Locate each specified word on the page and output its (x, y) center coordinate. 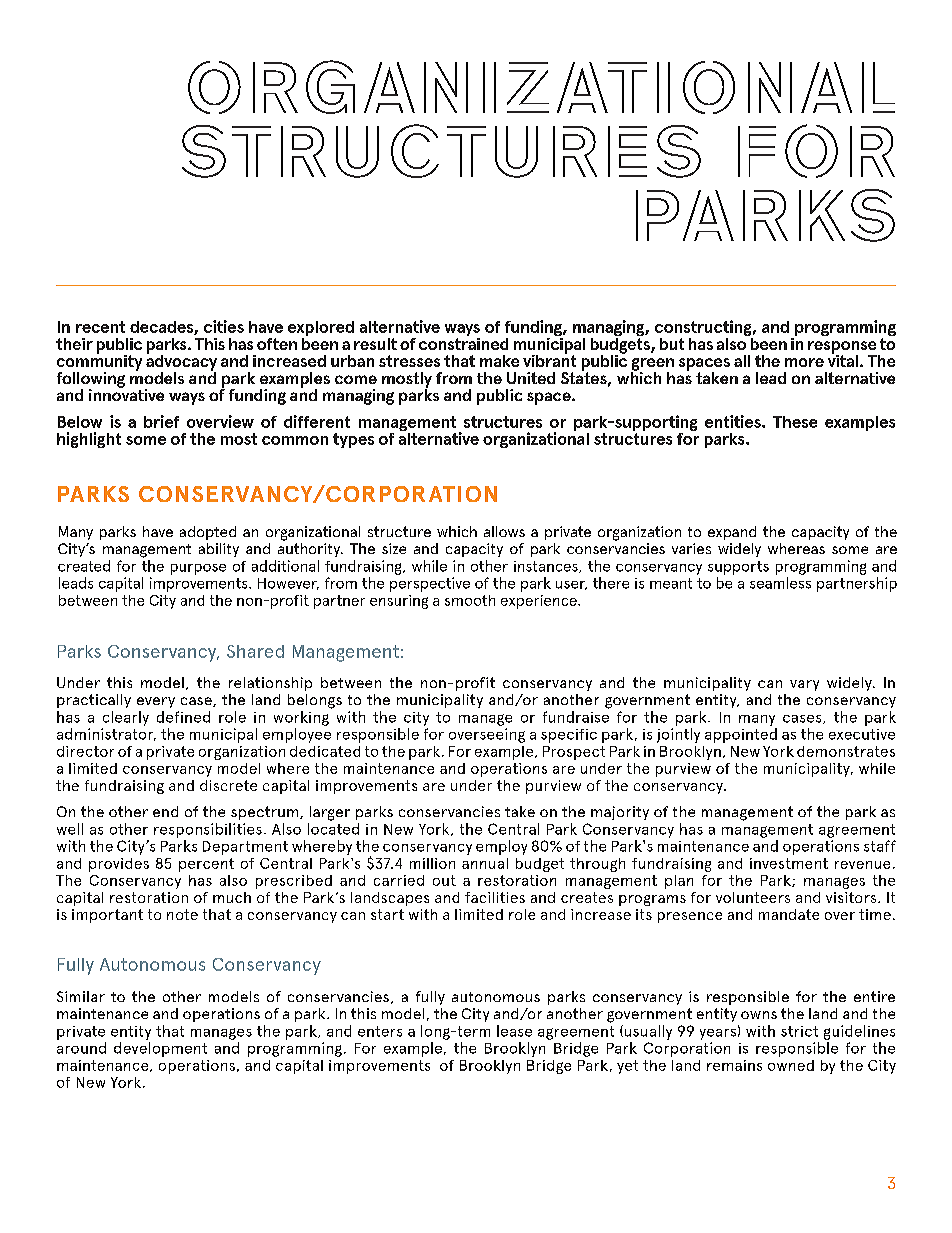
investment (789, 863)
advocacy (181, 362)
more (804, 362)
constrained (463, 342)
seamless (780, 583)
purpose (198, 569)
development (160, 1049)
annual (485, 863)
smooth (470, 600)
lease (514, 1031)
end (165, 811)
